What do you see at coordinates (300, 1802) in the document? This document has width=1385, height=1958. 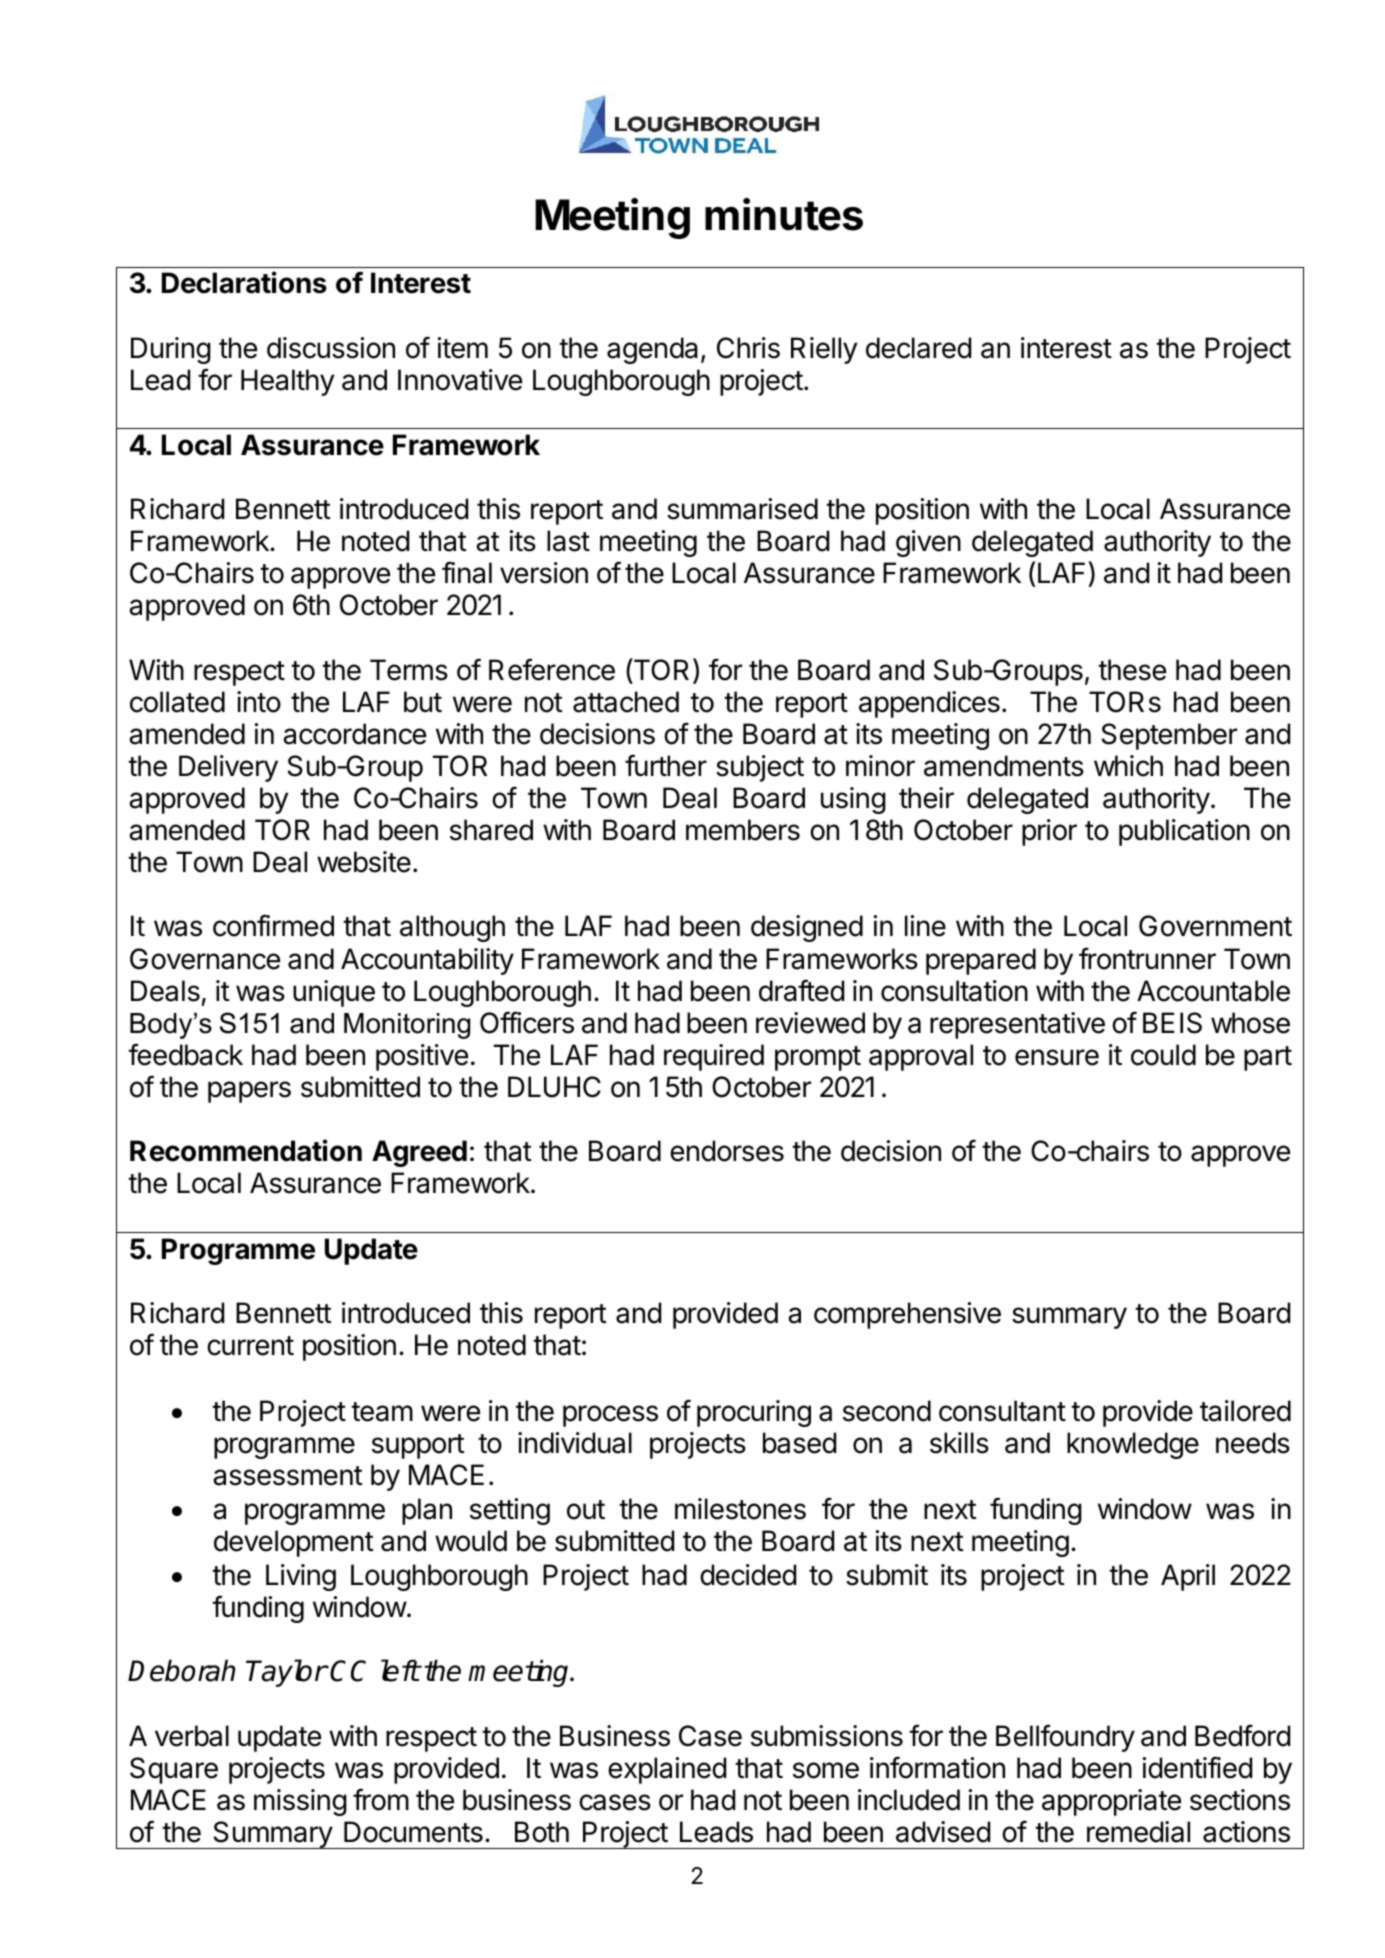 I see `missing` at bounding box center [300, 1802].
